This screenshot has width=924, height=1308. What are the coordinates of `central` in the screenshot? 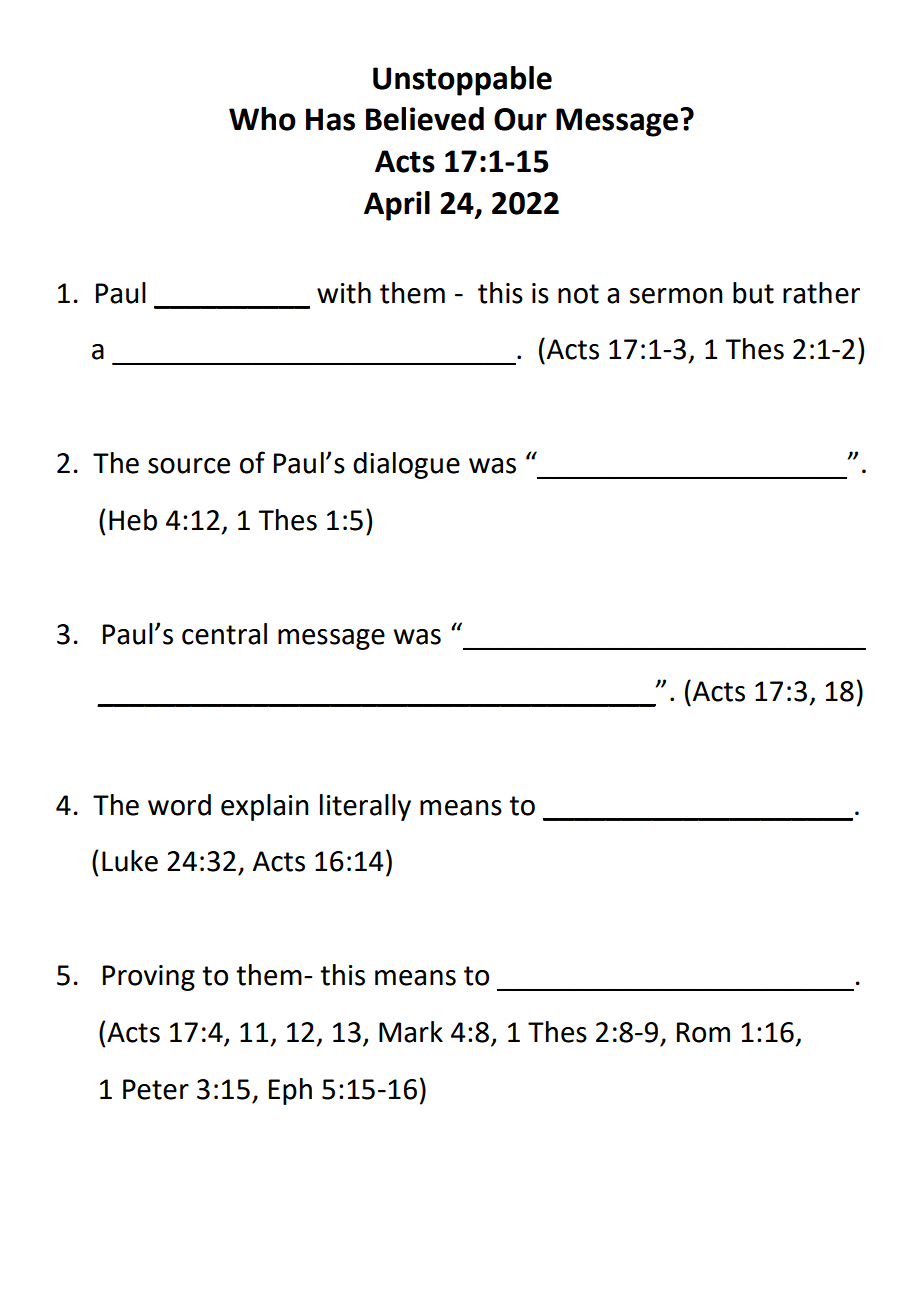 It's located at (224, 634).
